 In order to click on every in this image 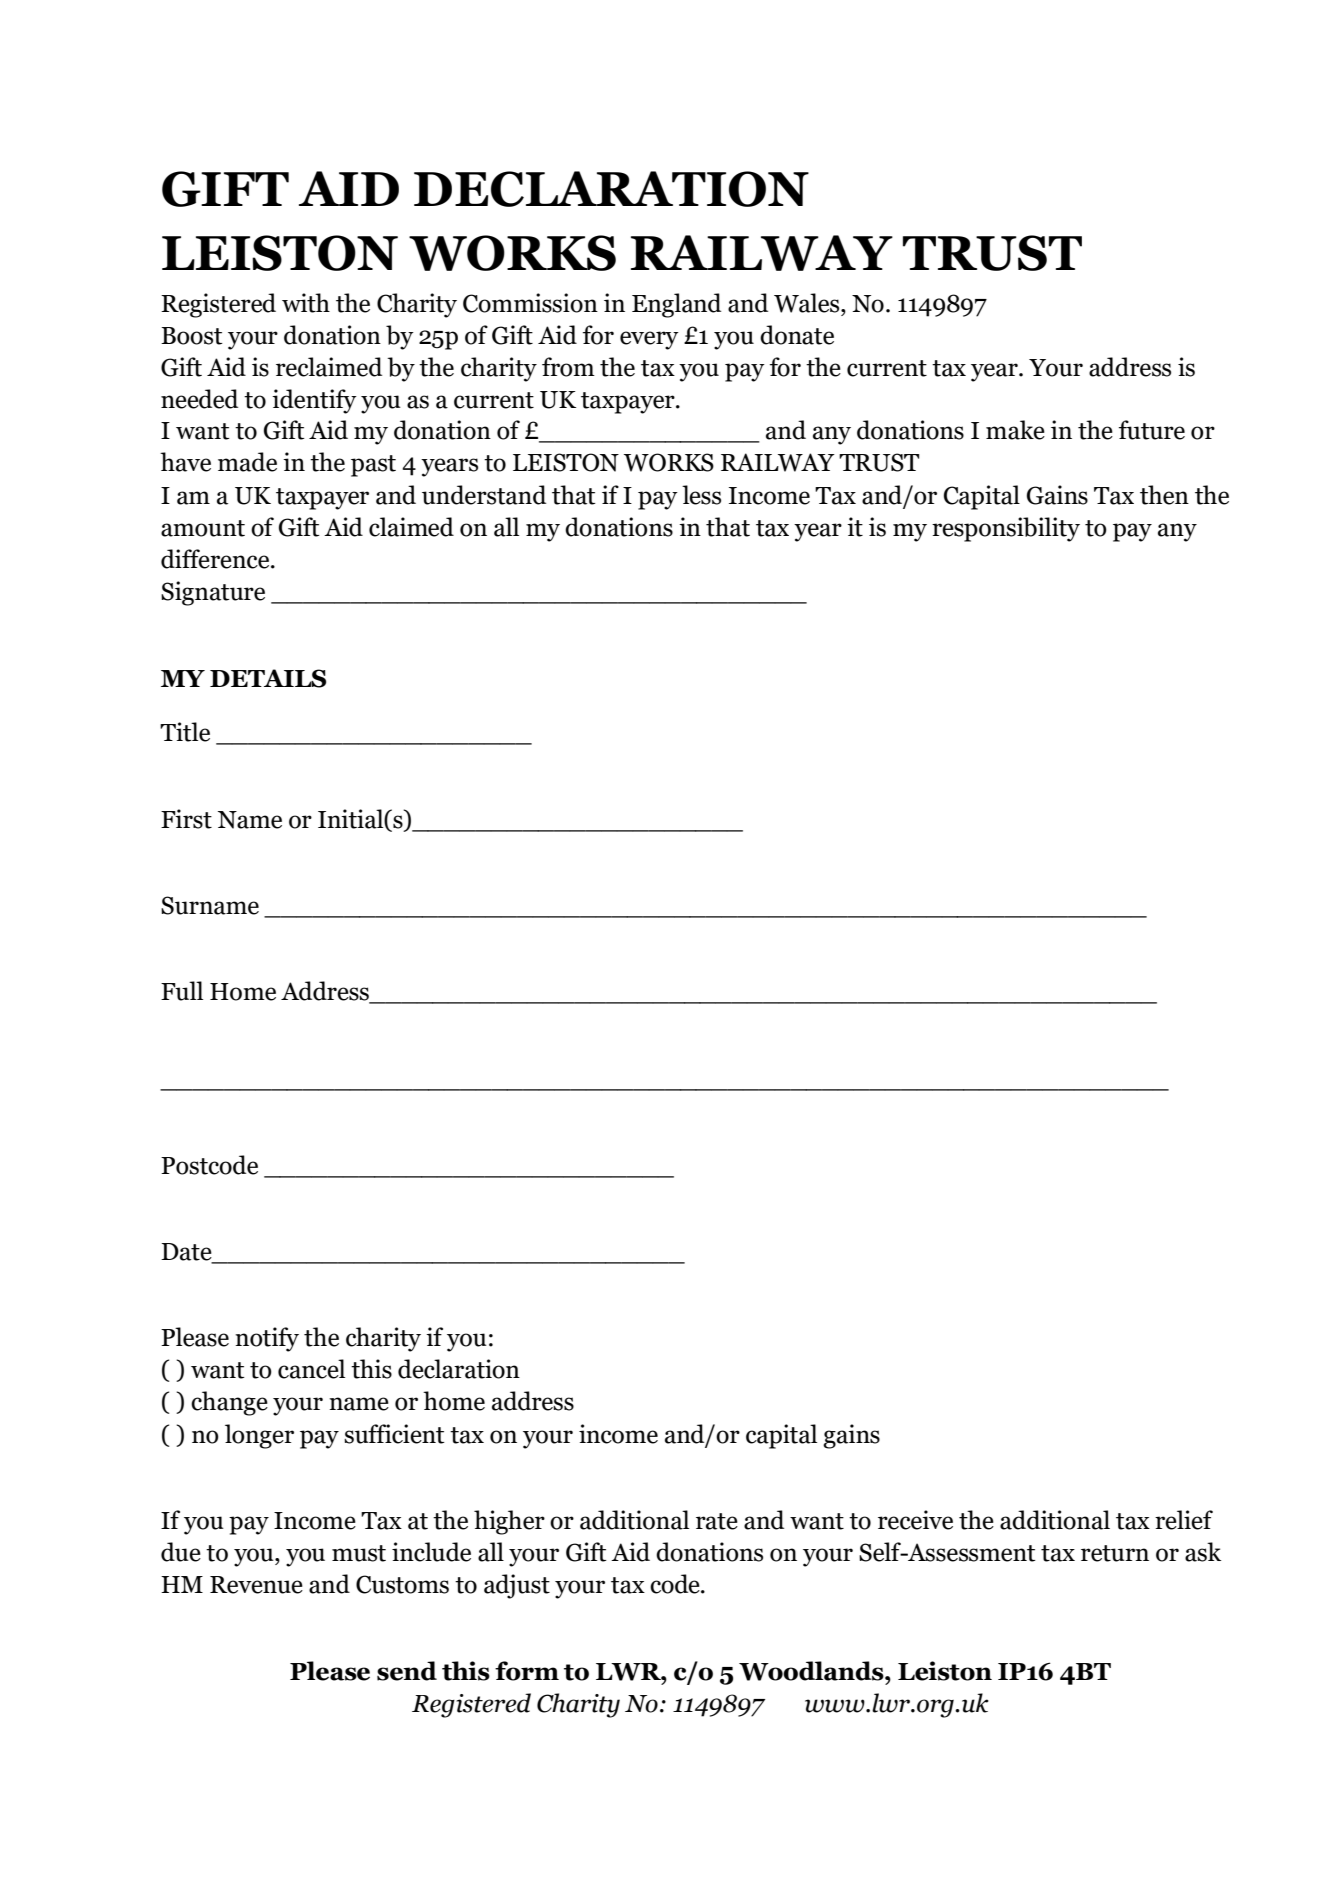, I will do `click(649, 340)`.
